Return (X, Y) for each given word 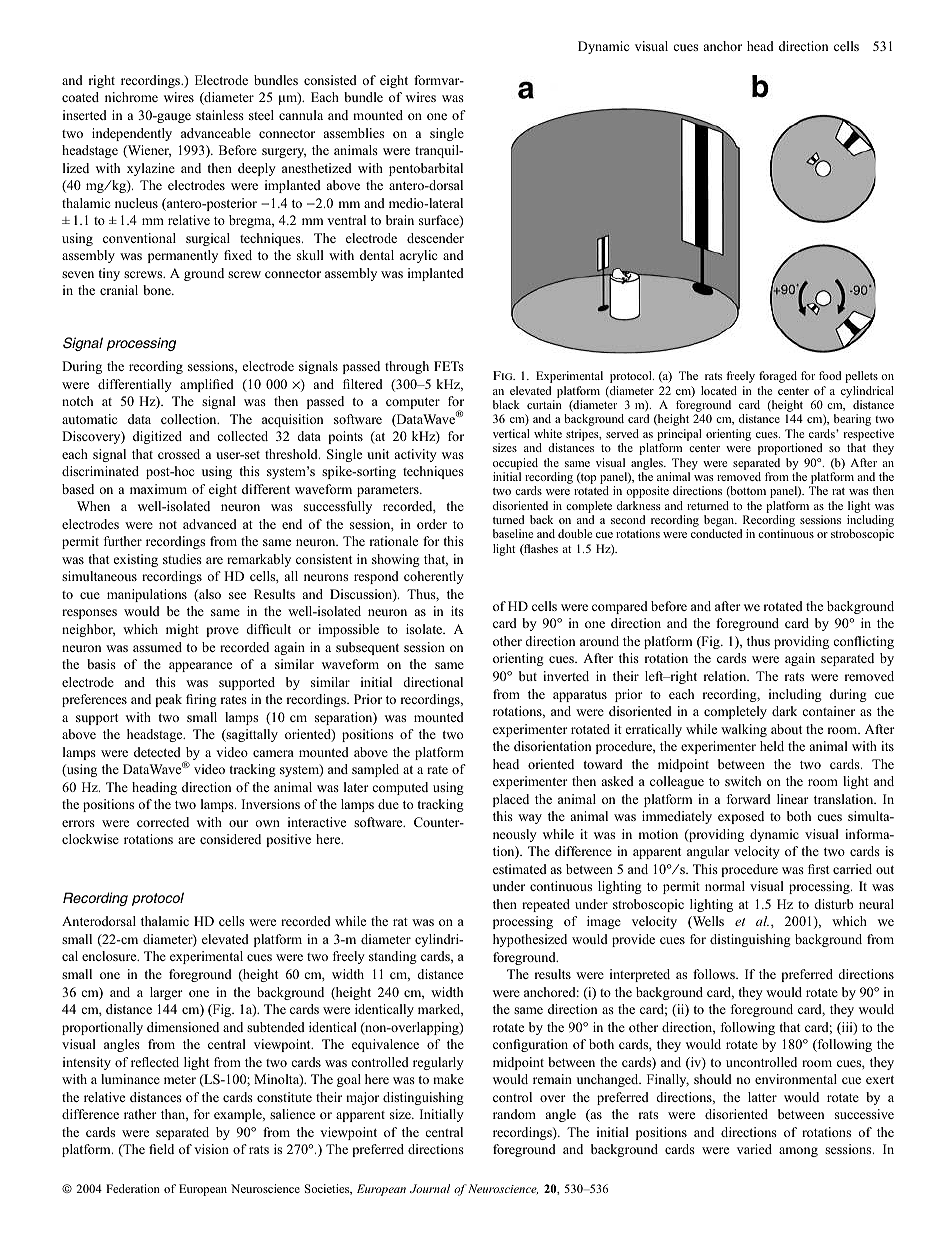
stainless (220, 115)
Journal (430, 1188)
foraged (778, 377)
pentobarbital (426, 169)
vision (211, 1149)
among (798, 1152)
